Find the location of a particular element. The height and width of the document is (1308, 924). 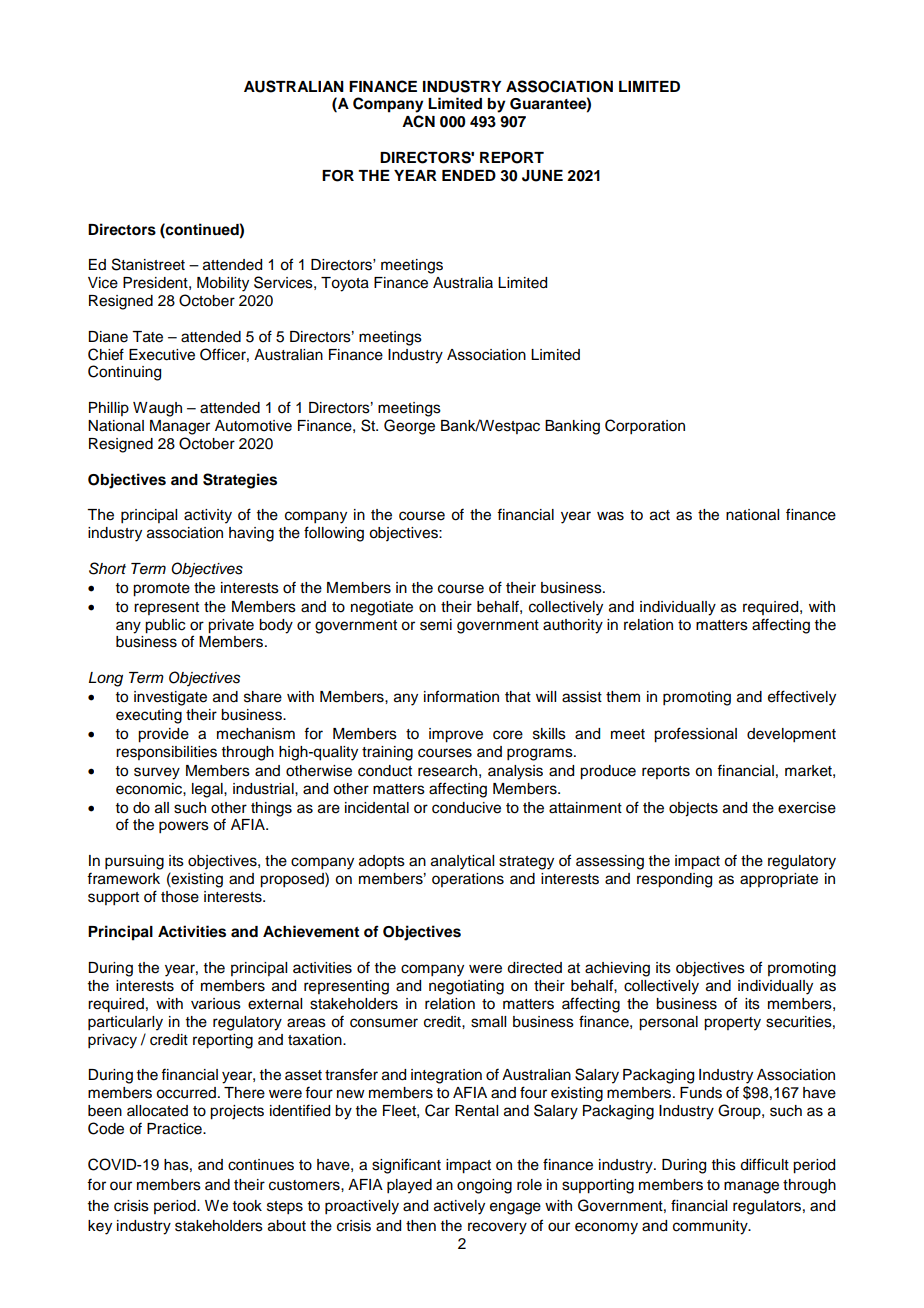

George is located at coordinates (409, 427).
